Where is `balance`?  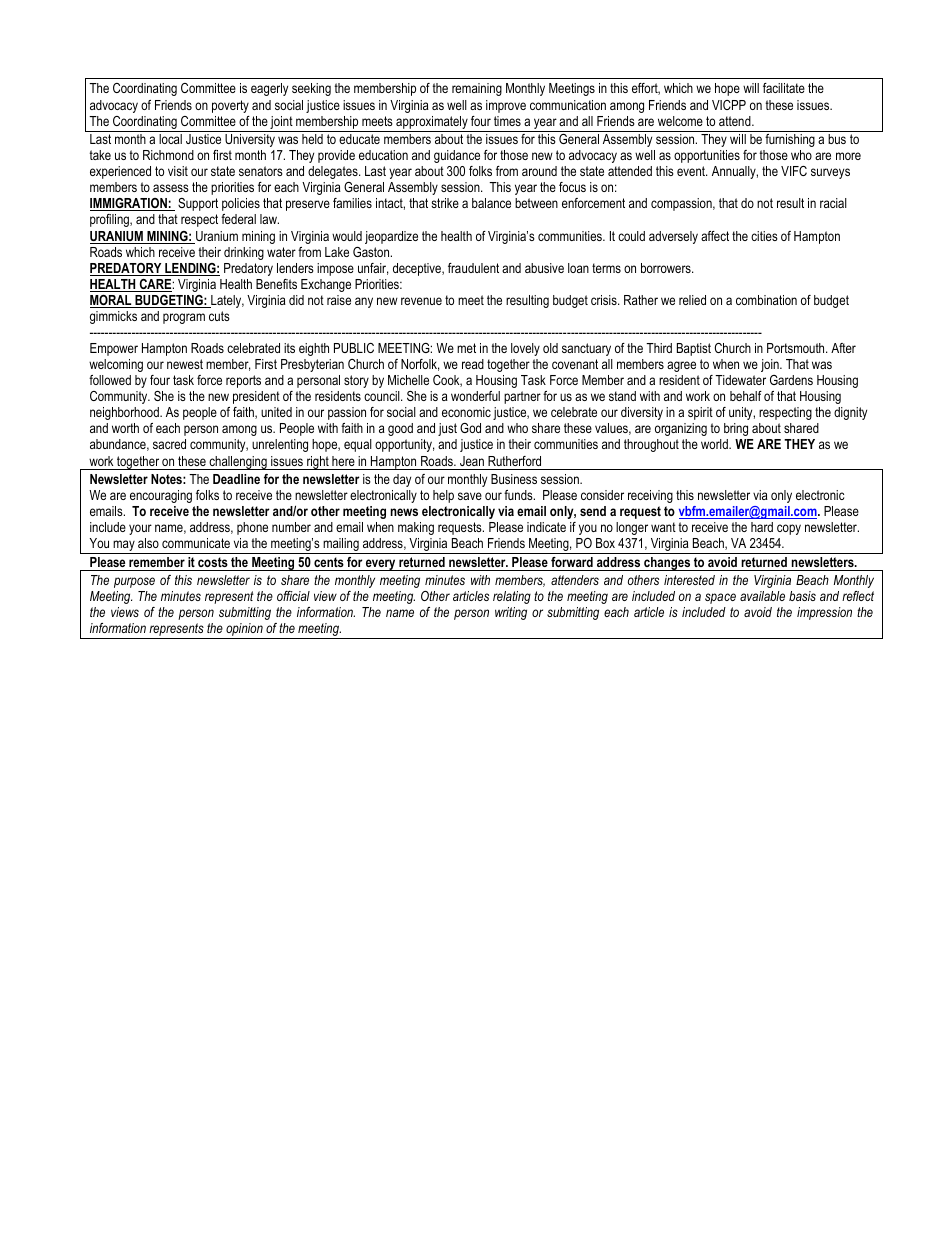
balance is located at coordinates (491, 203).
